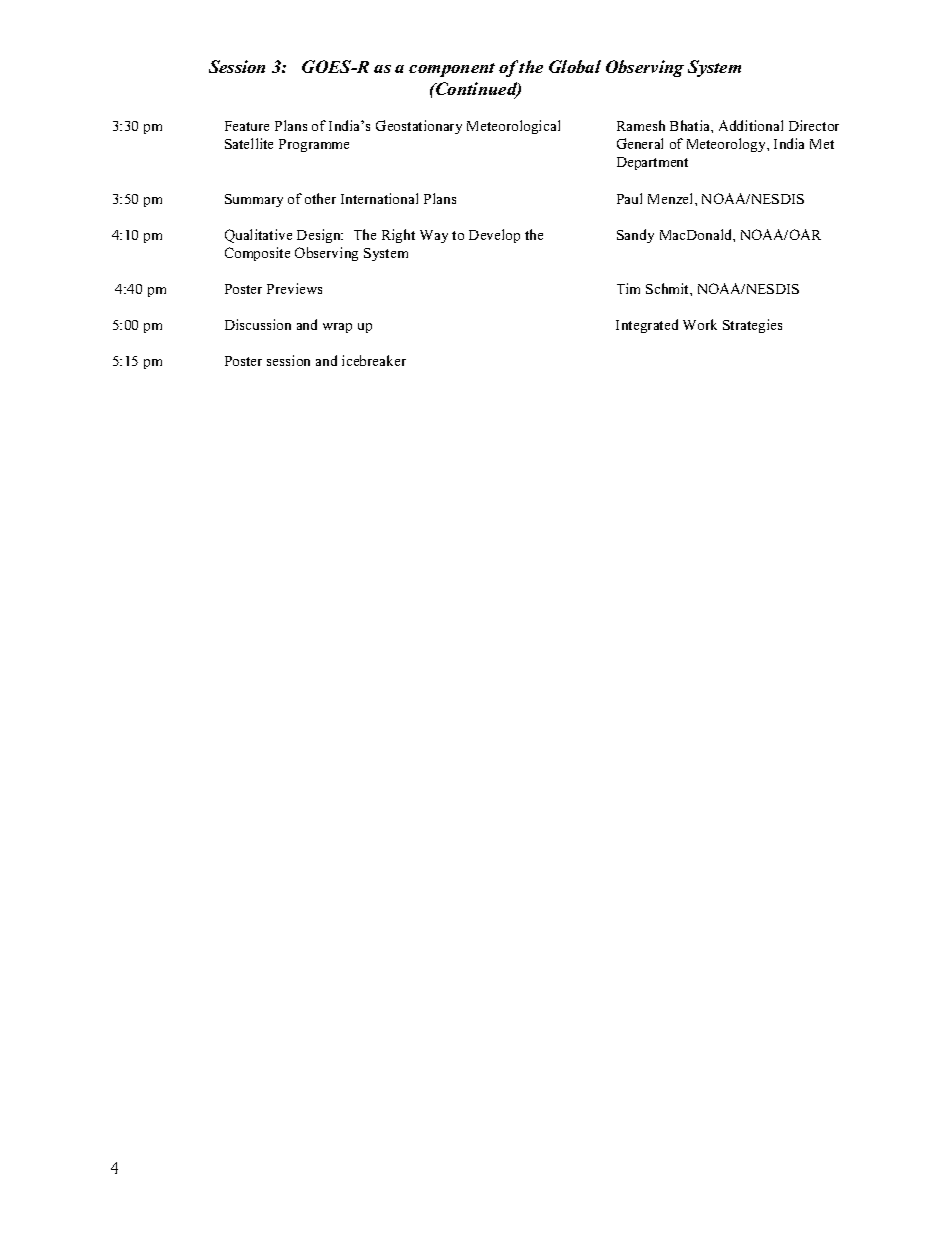 The width and height of the page is (952, 1233). I want to click on Additional, so click(751, 125).
